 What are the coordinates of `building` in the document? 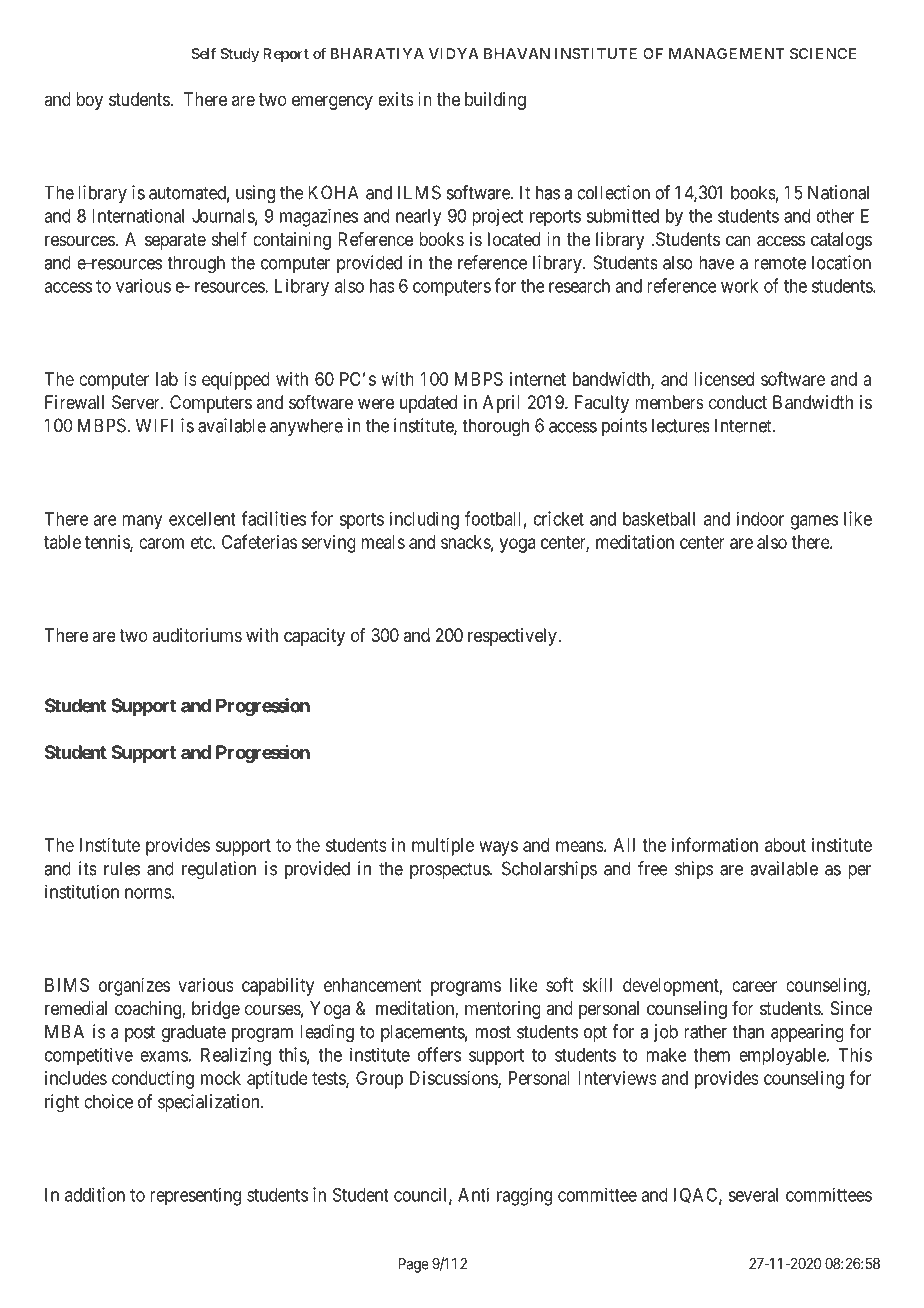 It's located at (495, 101).
